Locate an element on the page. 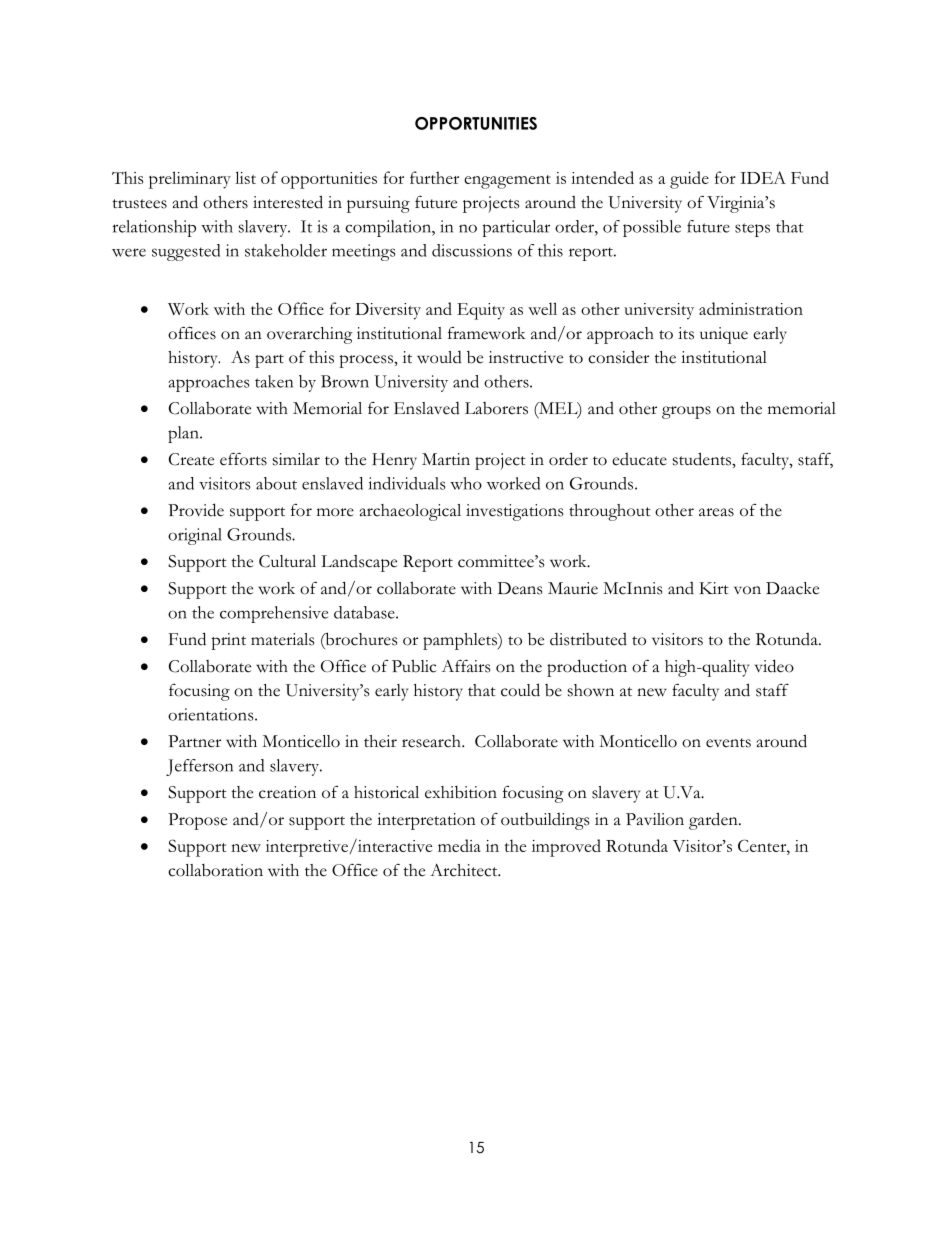 This image has width=952, height=1233. educate is located at coordinates (639, 459).
